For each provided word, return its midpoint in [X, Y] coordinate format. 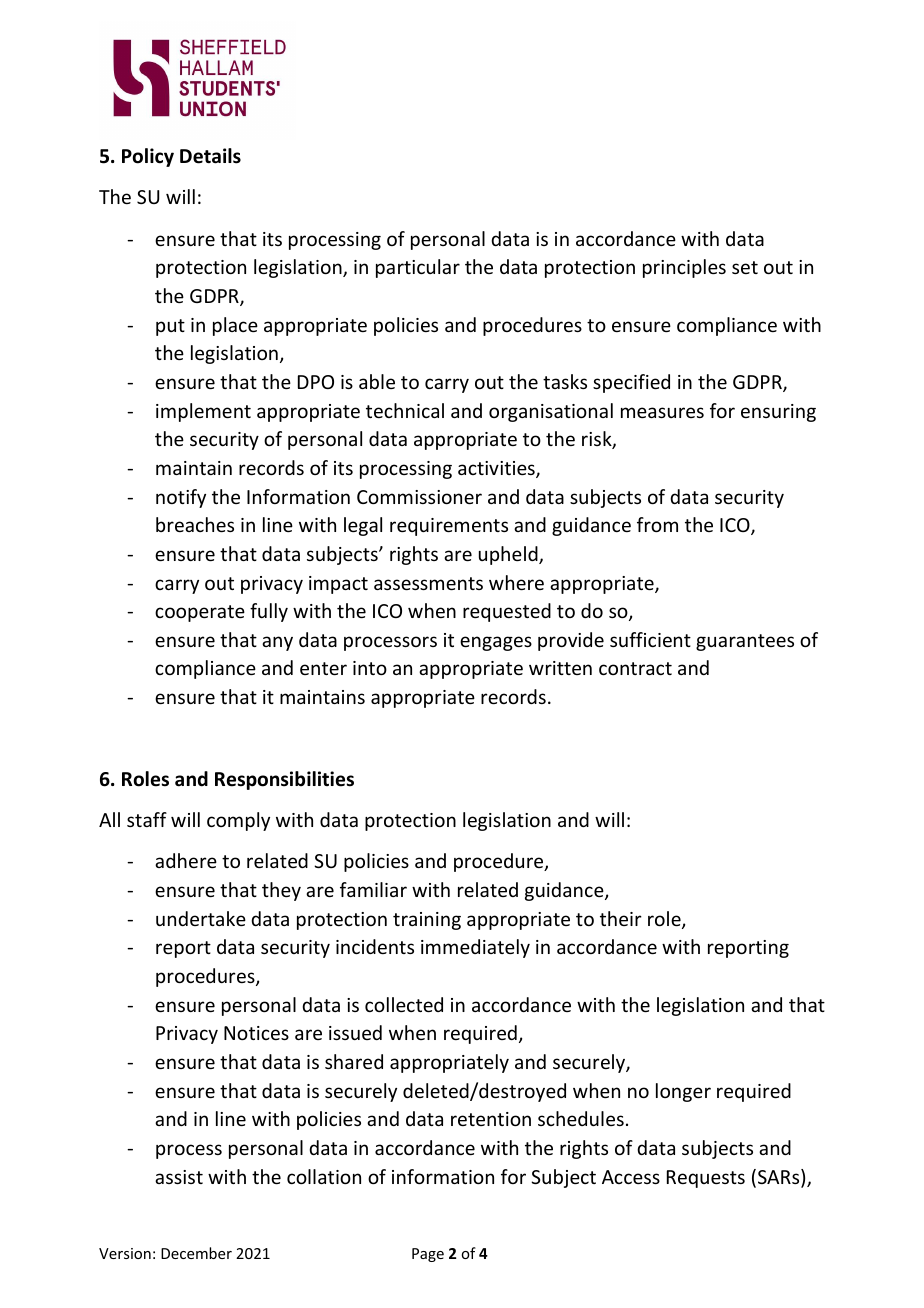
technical [405, 410]
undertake [201, 918]
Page [428, 1255]
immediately [475, 948]
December [196, 1253]
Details [210, 156]
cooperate [200, 613]
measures [662, 412]
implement [203, 412]
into [370, 668]
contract [635, 668]
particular [418, 268]
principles [684, 268]
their [621, 918]
